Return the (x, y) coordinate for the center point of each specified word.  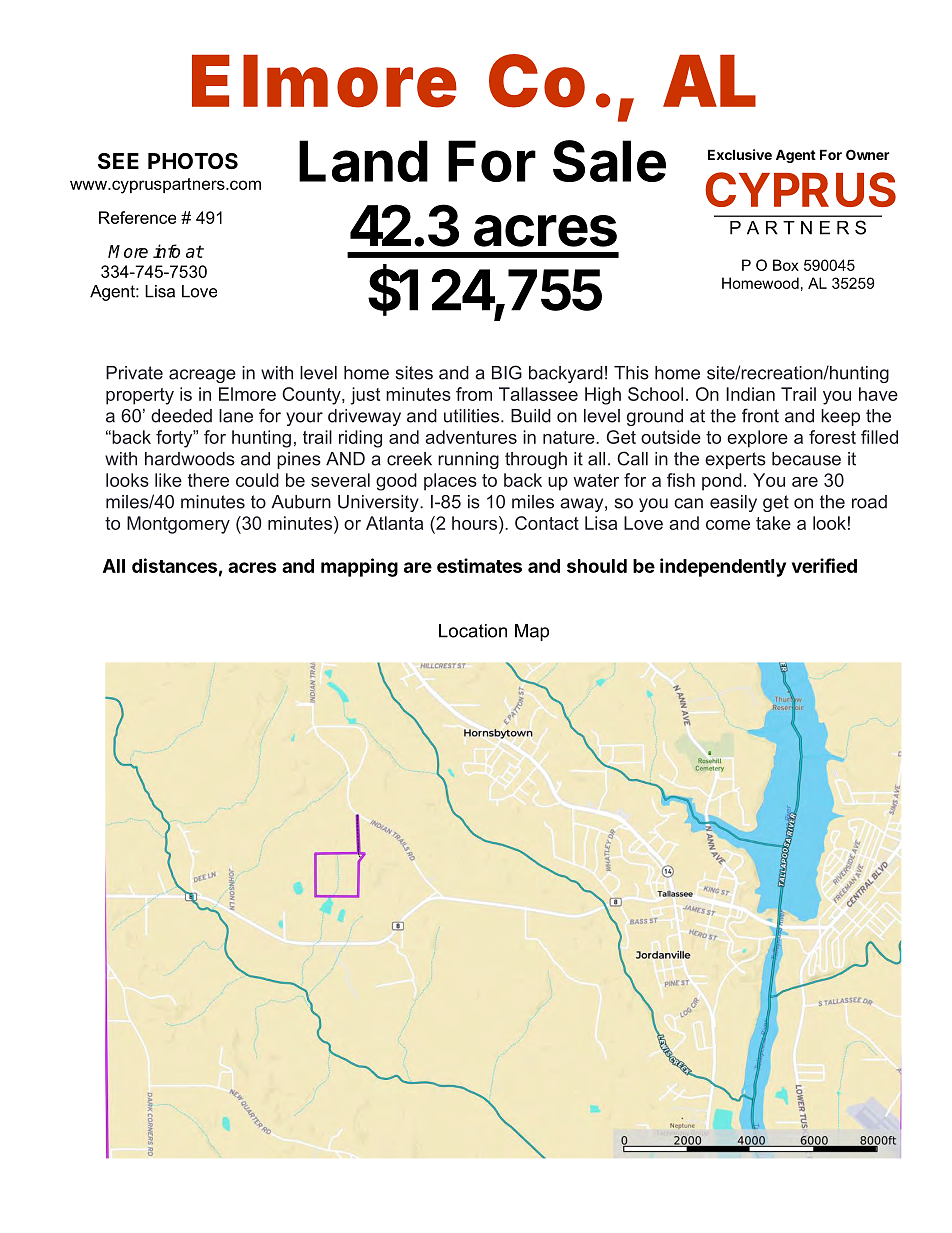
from (474, 394)
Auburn (301, 502)
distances (174, 565)
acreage (202, 376)
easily (733, 503)
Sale (609, 161)
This (631, 373)
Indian (750, 394)
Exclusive (740, 154)
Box (786, 265)
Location (473, 631)
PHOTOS (193, 161)
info (166, 251)
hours (474, 523)
